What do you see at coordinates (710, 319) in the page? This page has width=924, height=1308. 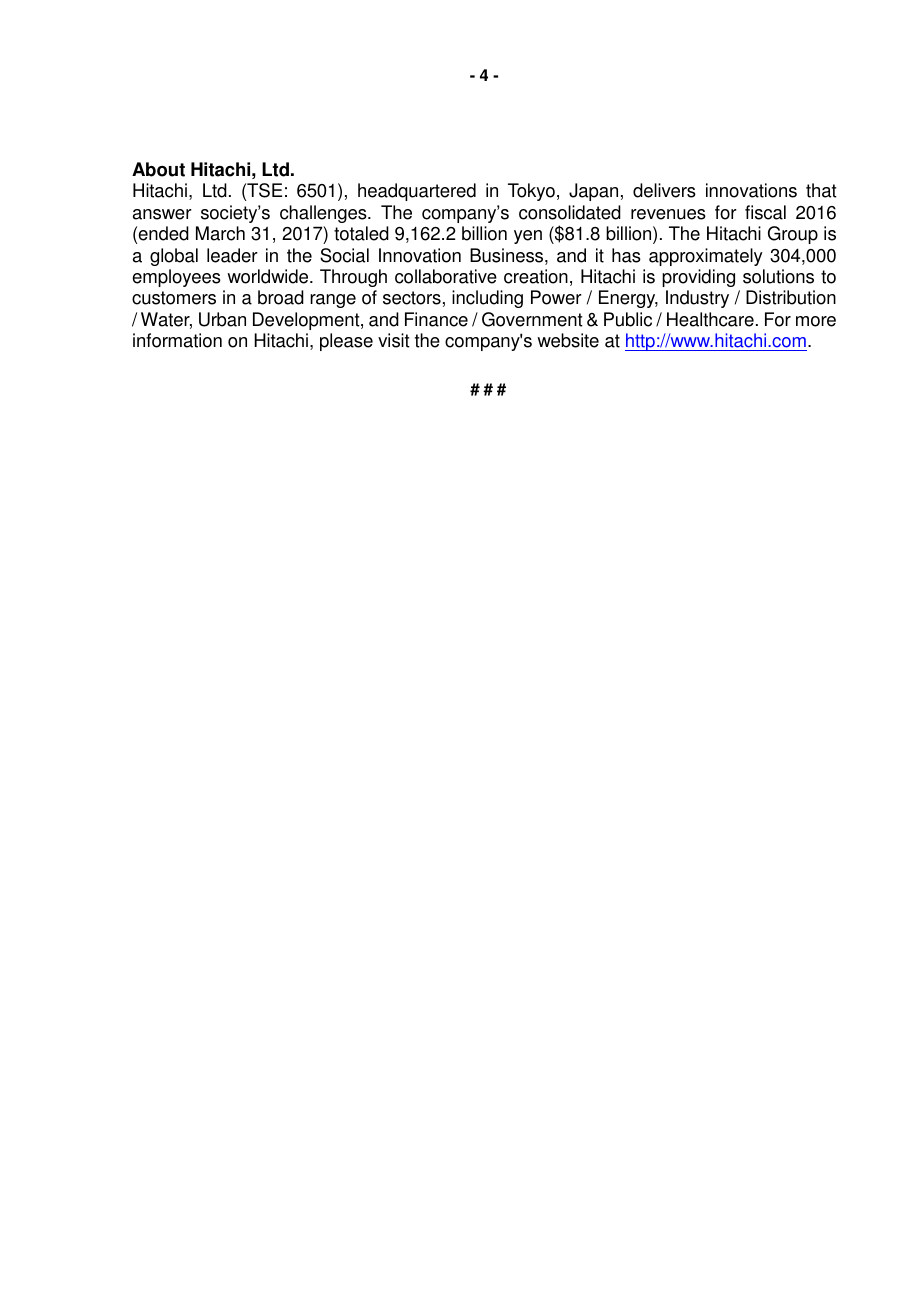 I see `Healthcare` at bounding box center [710, 319].
